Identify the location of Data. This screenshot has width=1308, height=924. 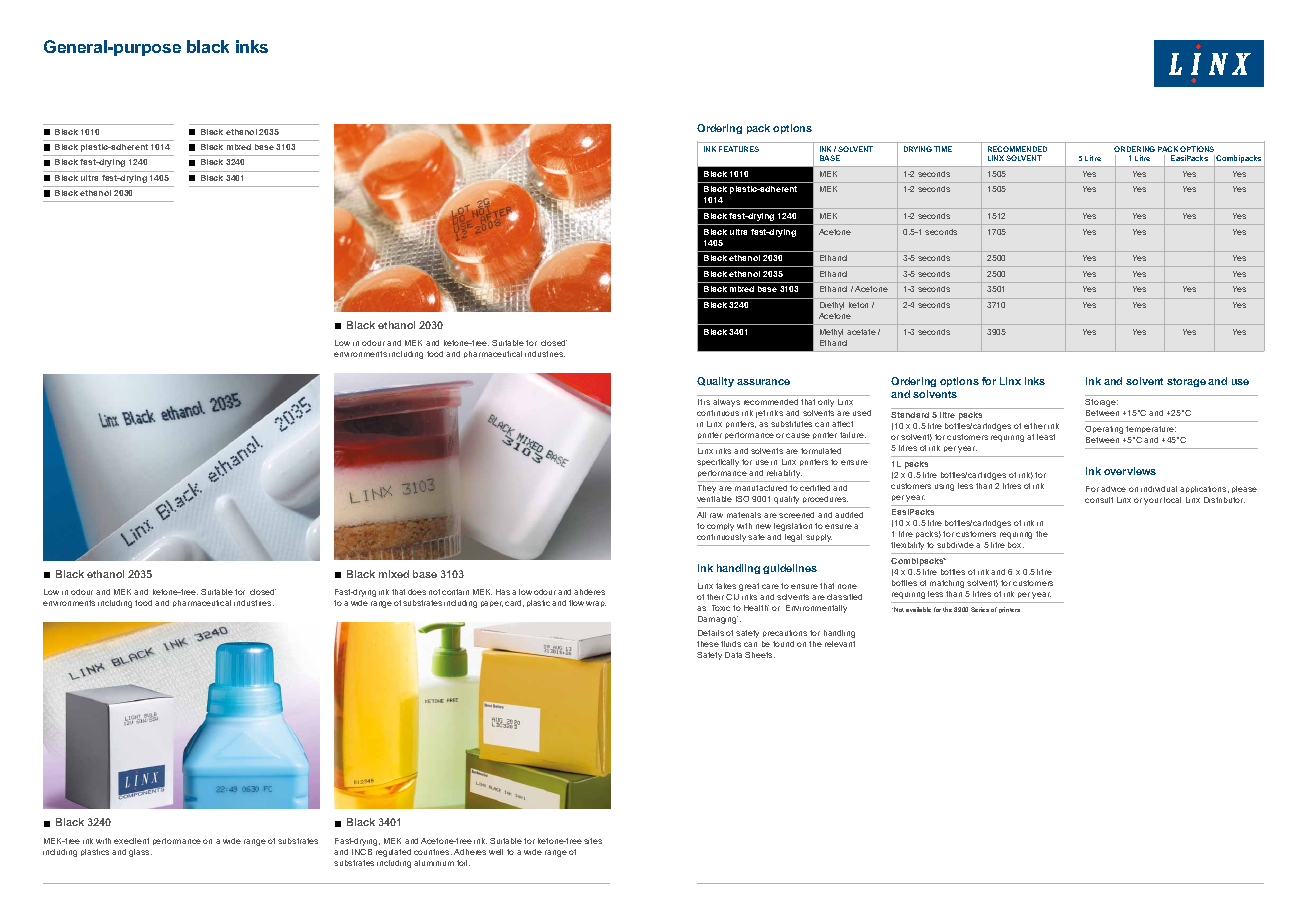
(733, 655).
